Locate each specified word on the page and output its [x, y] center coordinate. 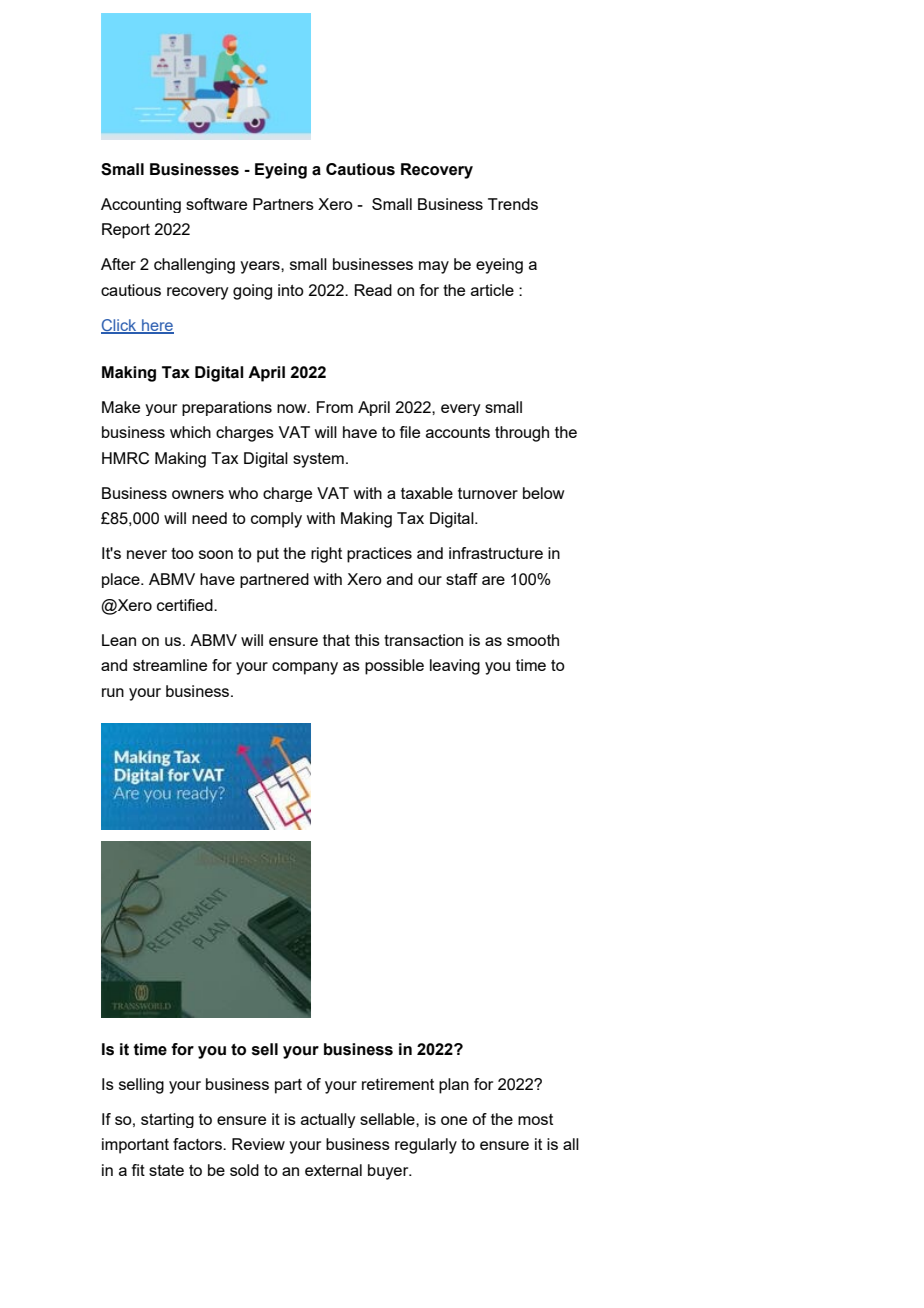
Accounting [141, 205]
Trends [513, 204]
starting [167, 1120]
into [291, 290]
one [454, 1120]
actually [328, 1120]
